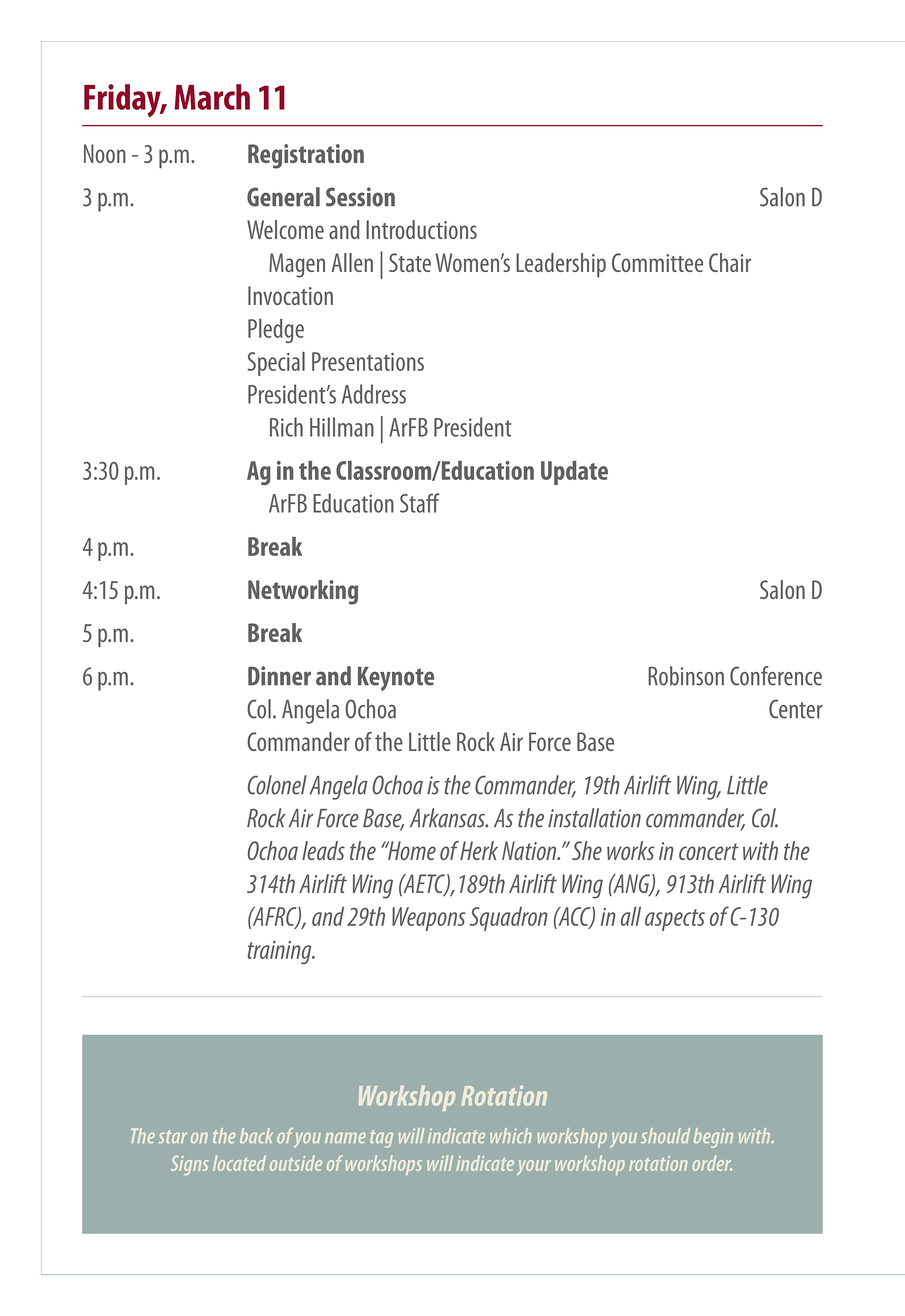 This screenshot has width=905, height=1316. I want to click on Session, so click(360, 197).
